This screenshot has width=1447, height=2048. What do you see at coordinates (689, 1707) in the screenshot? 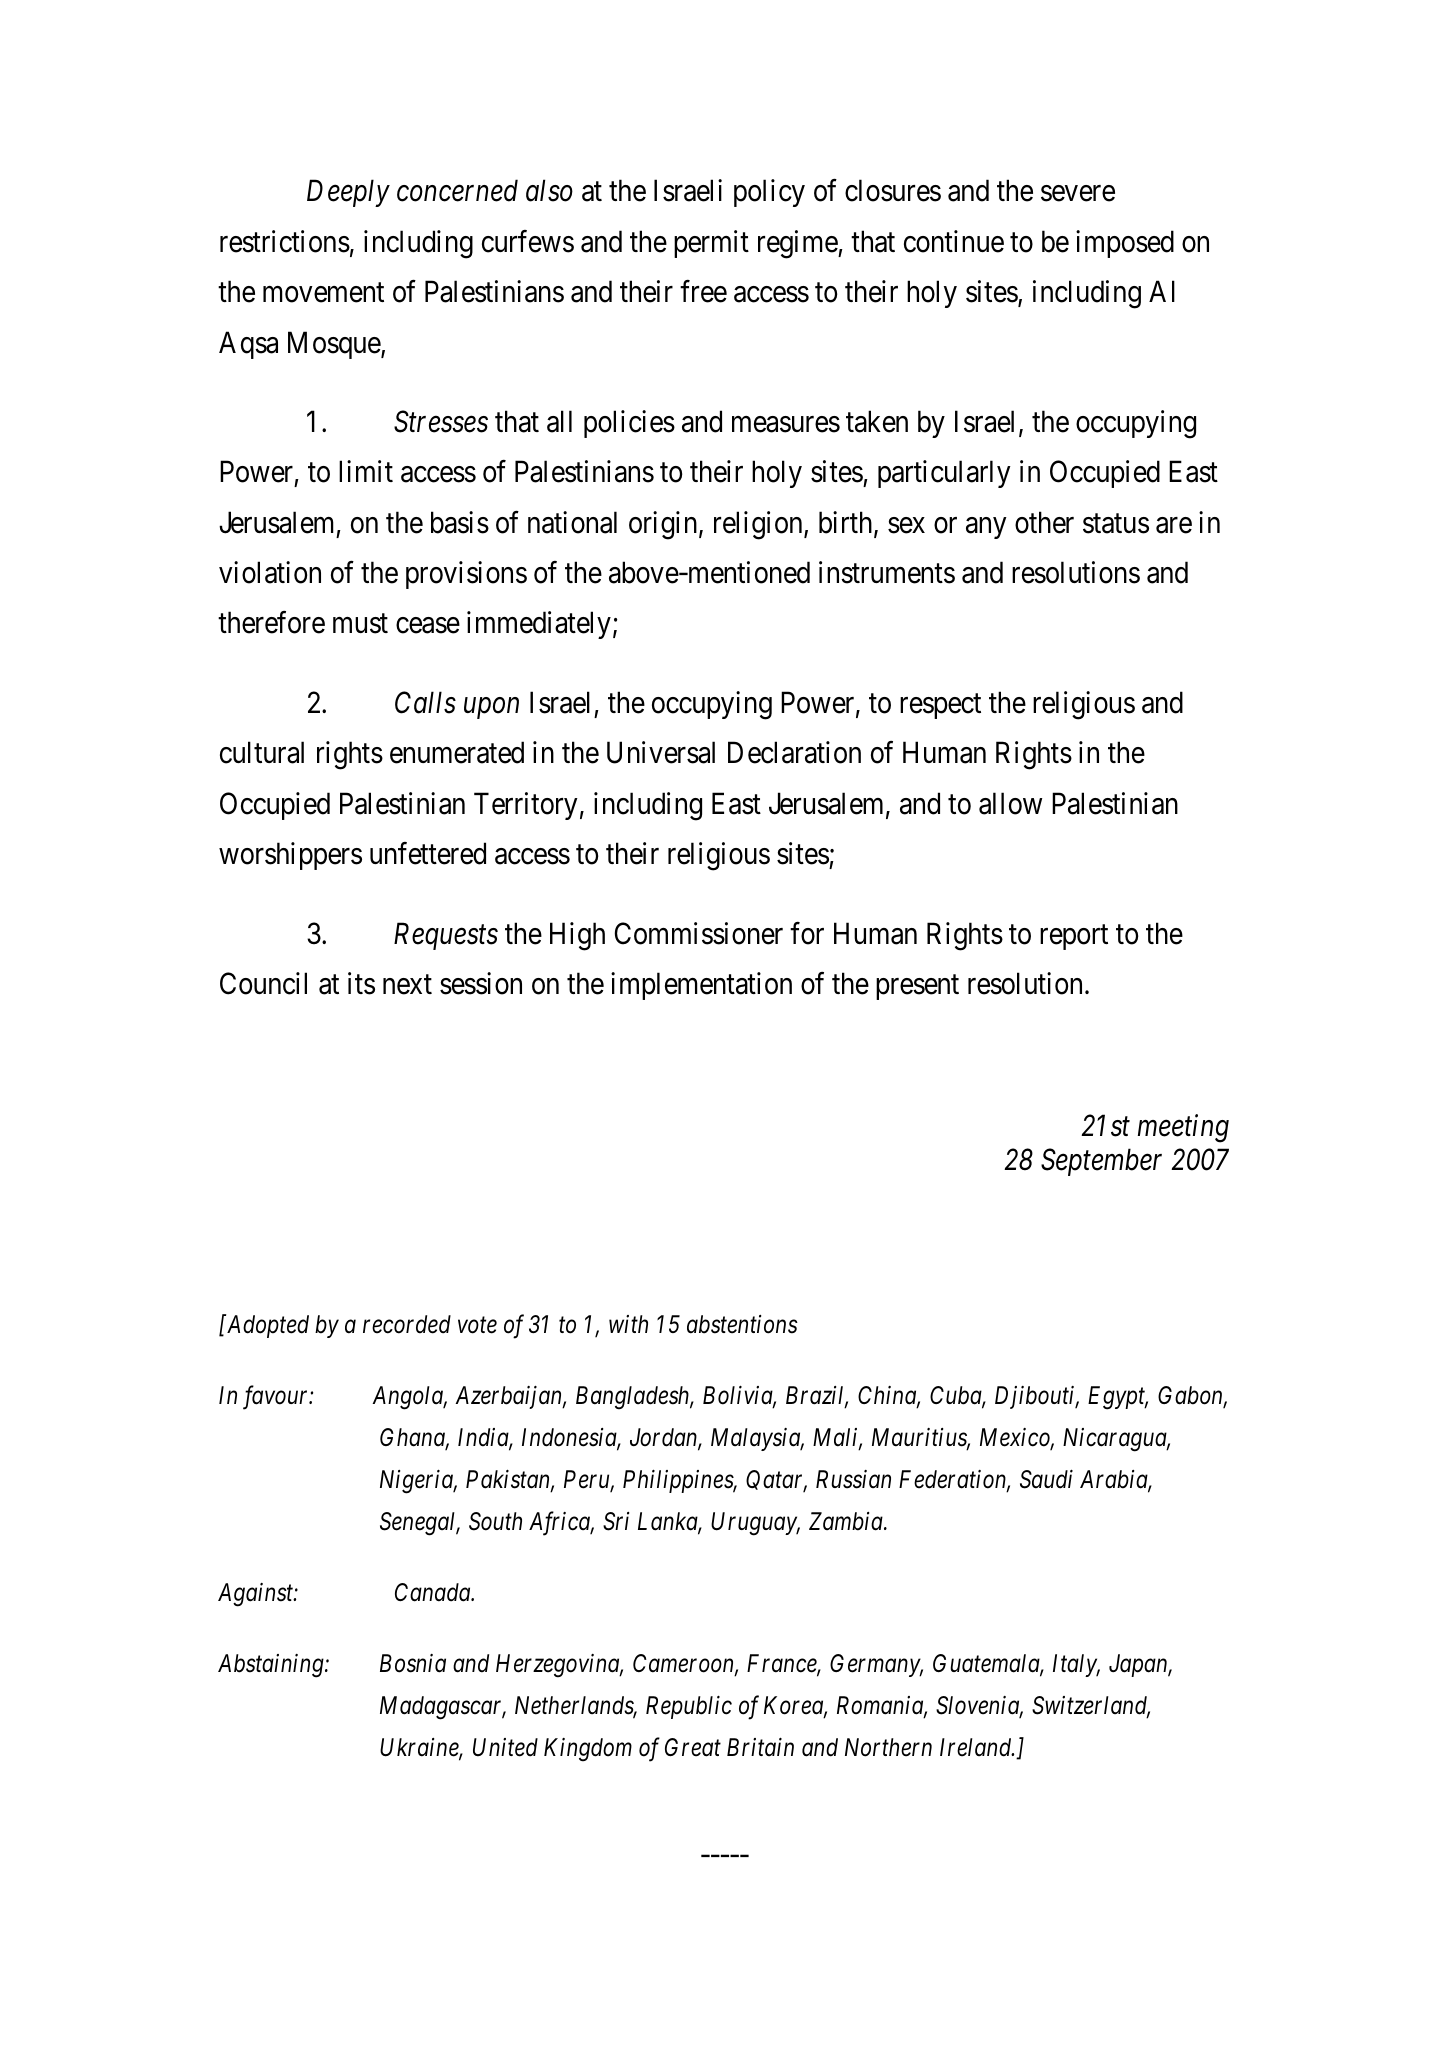
I see `Republic` at bounding box center [689, 1707].
